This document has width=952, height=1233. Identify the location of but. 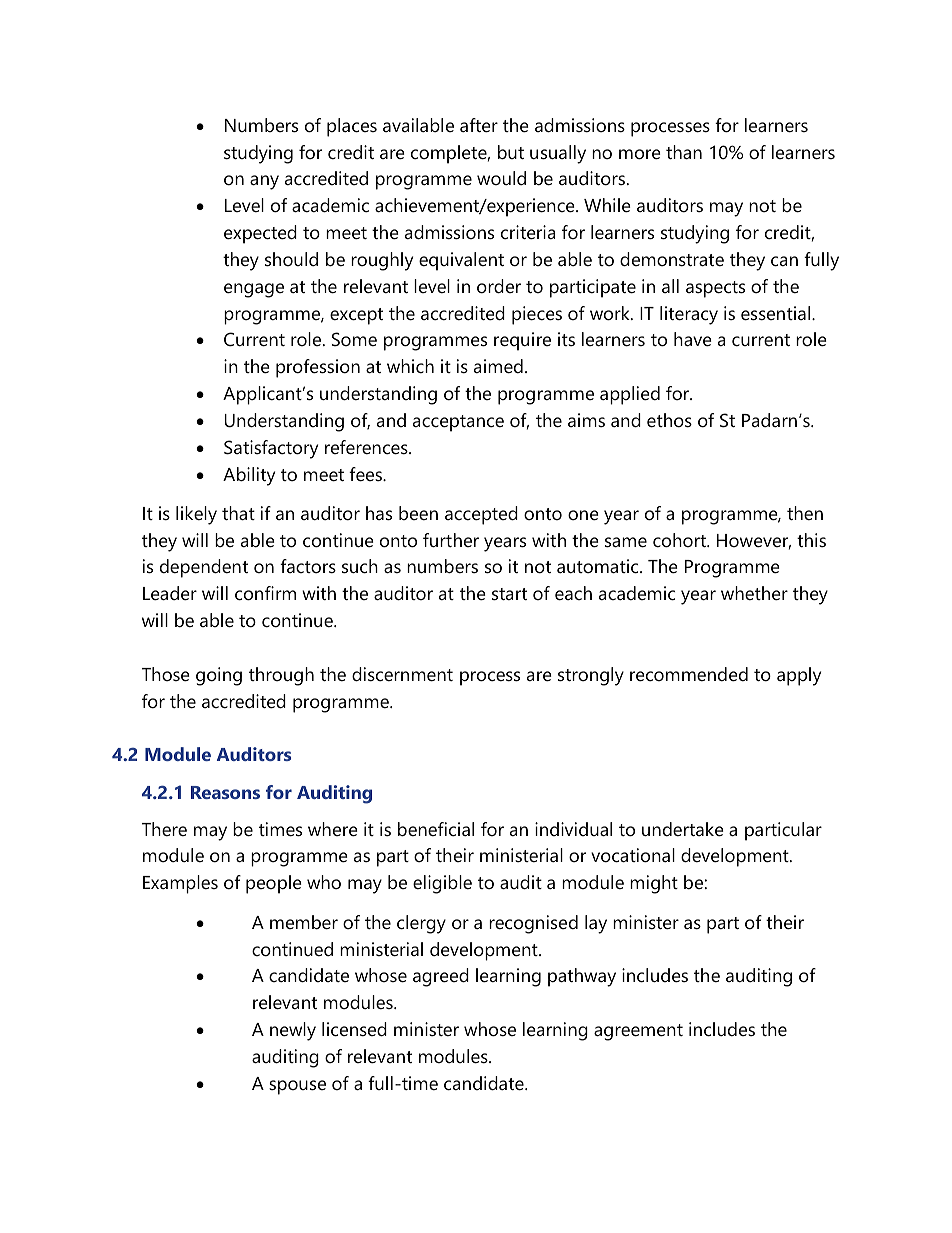
(511, 152).
